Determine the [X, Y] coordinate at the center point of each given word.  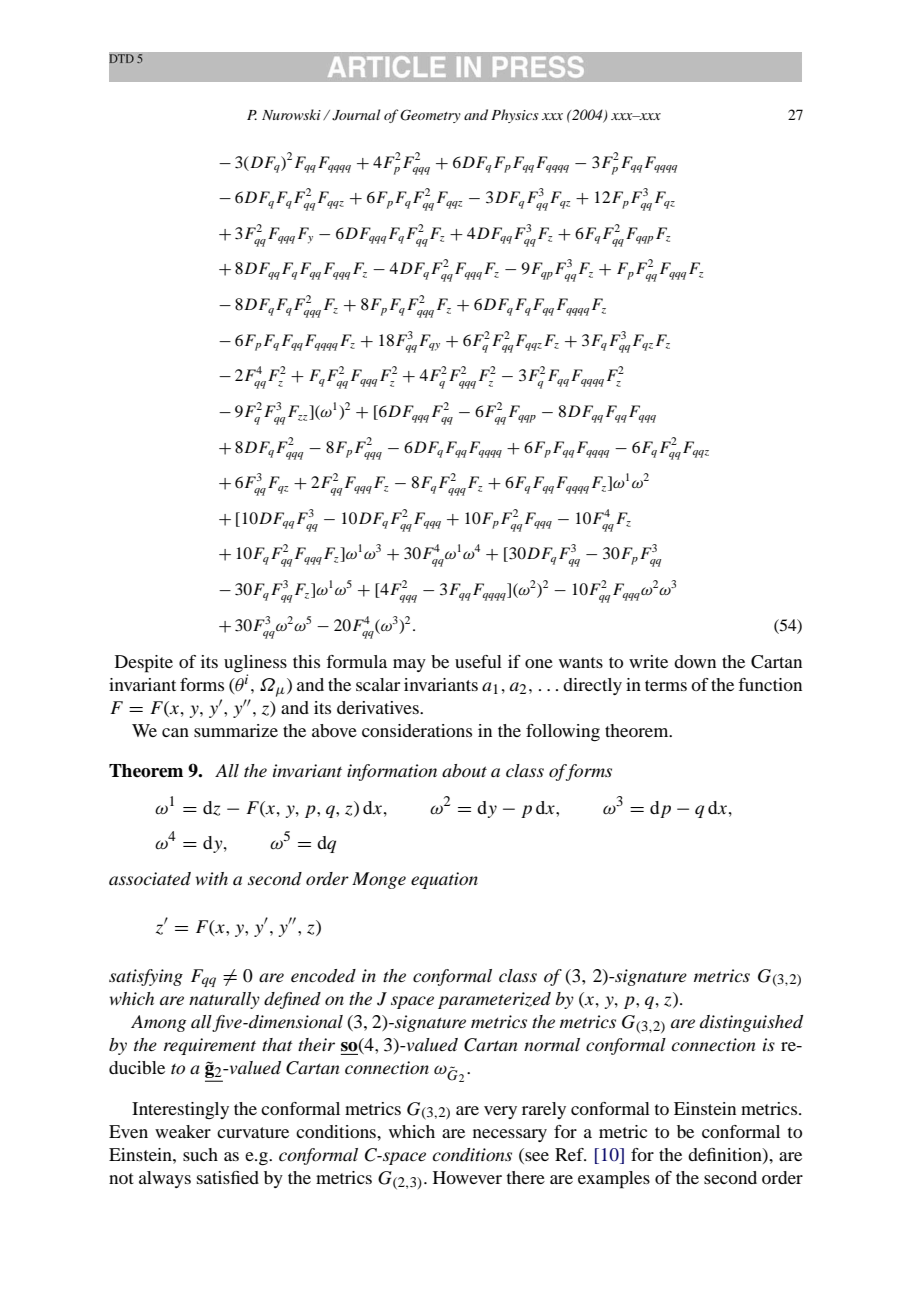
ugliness [255, 664]
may [409, 665]
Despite [144, 664]
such [200, 1154]
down [695, 661]
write [648, 661]
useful [478, 661]
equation [444, 880]
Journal [356, 115]
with [211, 878]
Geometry [430, 116]
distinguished [751, 1023]
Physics [515, 116]
